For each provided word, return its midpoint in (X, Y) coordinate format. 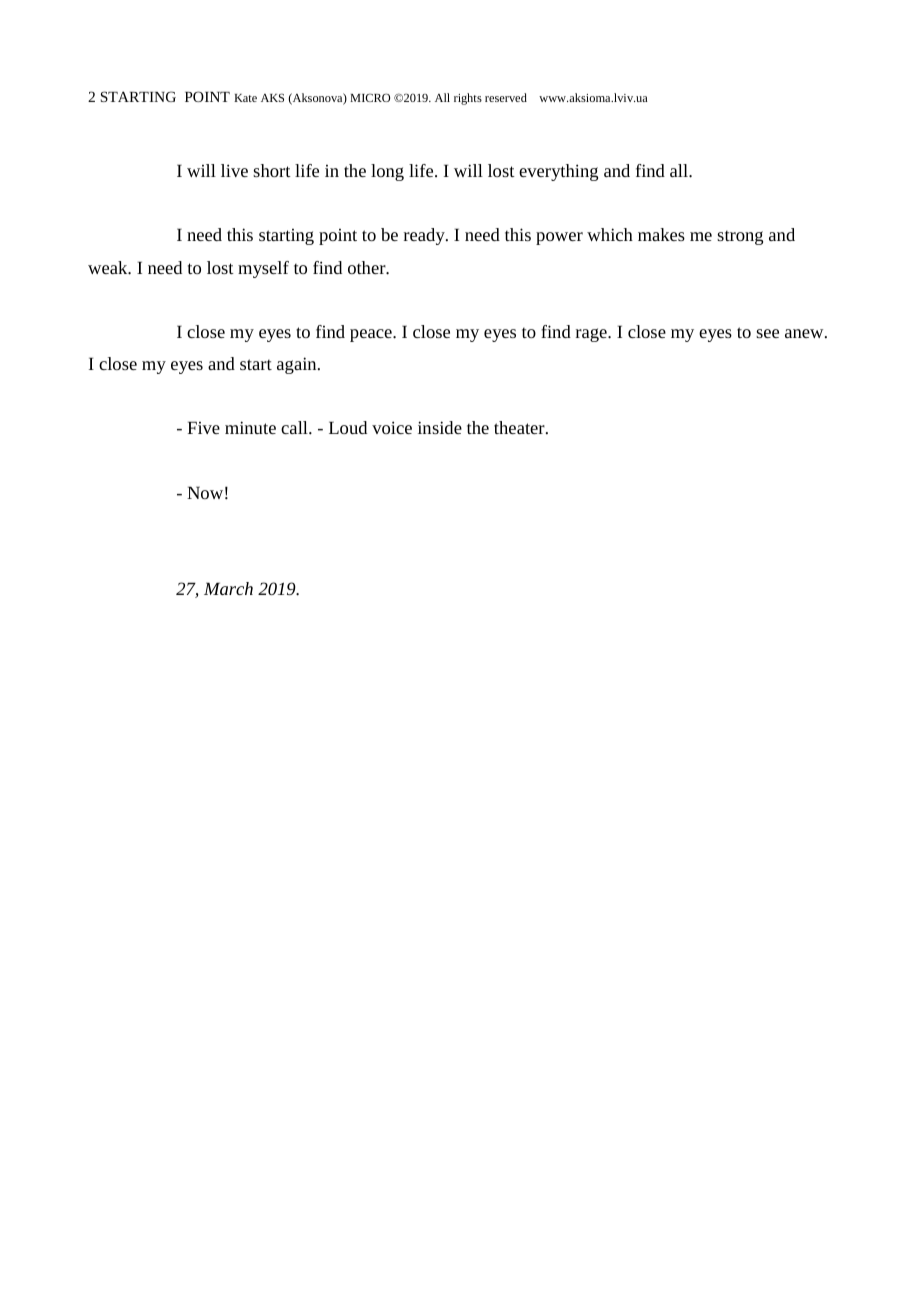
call (295, 427)
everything (558, 172)
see (767, 333)
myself (263, 269)
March (228, 588)
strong (740, 237)
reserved (506, 97)
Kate (245, 98)
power (559, 238)
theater (520, 427)
